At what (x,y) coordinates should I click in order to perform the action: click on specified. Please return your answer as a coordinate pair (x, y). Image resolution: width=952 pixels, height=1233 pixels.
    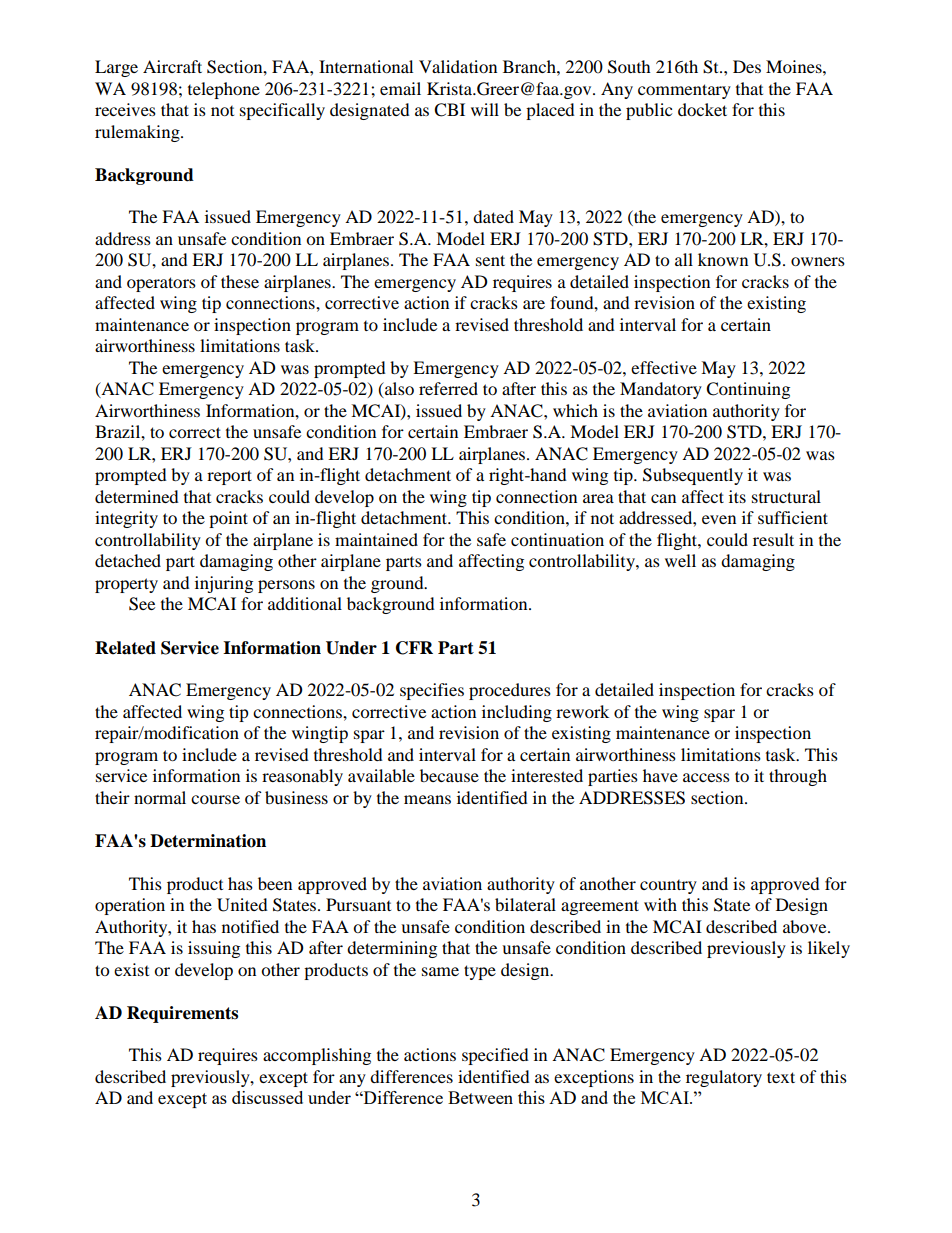
    Looking at the image, I should click on (495, 1056).
